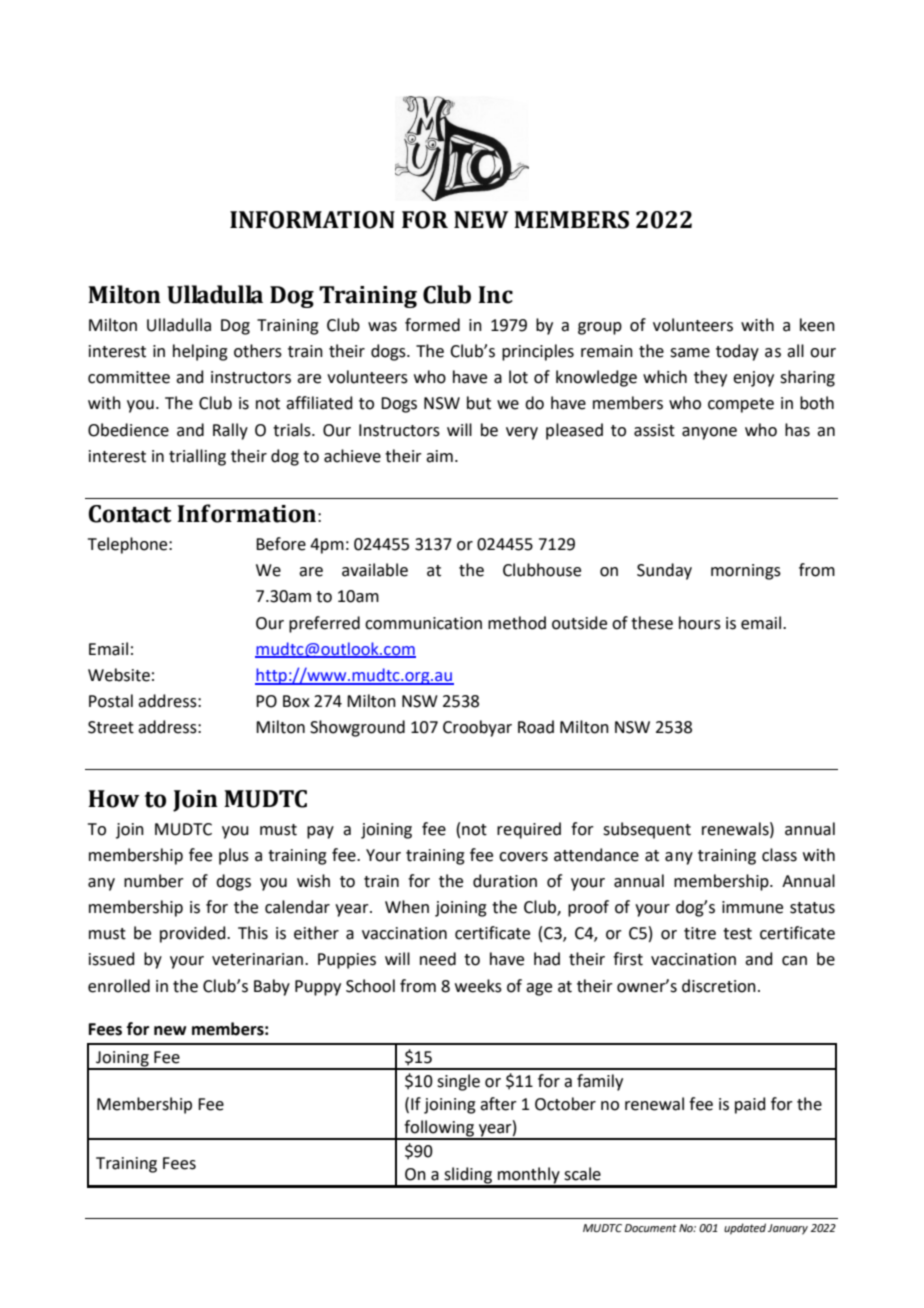  Describe the element at coordinates (529, 830) in the screenshot. I see `required` at that location.
